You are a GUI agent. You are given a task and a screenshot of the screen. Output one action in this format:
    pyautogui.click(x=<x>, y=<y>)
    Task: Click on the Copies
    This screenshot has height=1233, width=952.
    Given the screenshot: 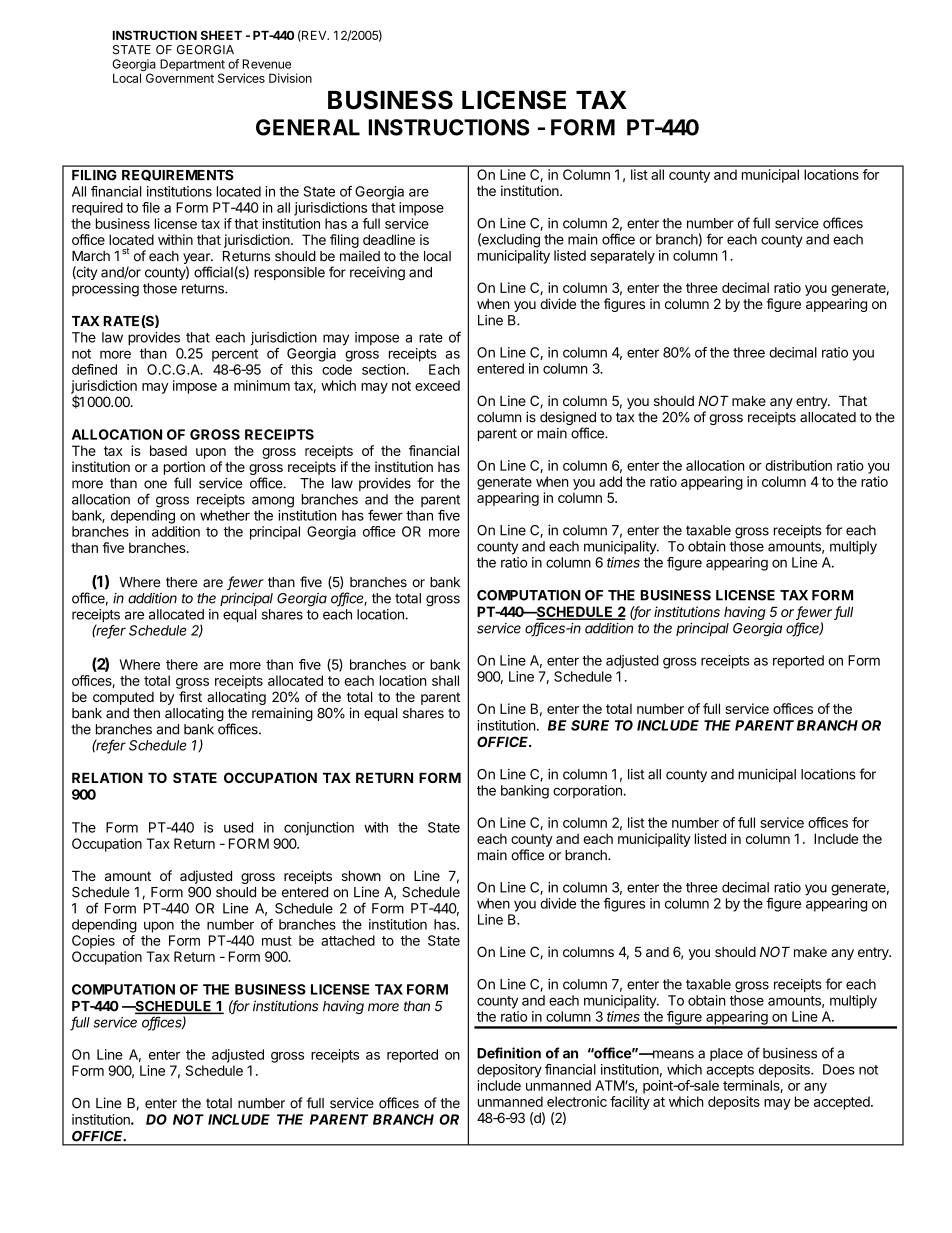 What is the action you would take?
    pyautogui.click(x=93, y=942)
